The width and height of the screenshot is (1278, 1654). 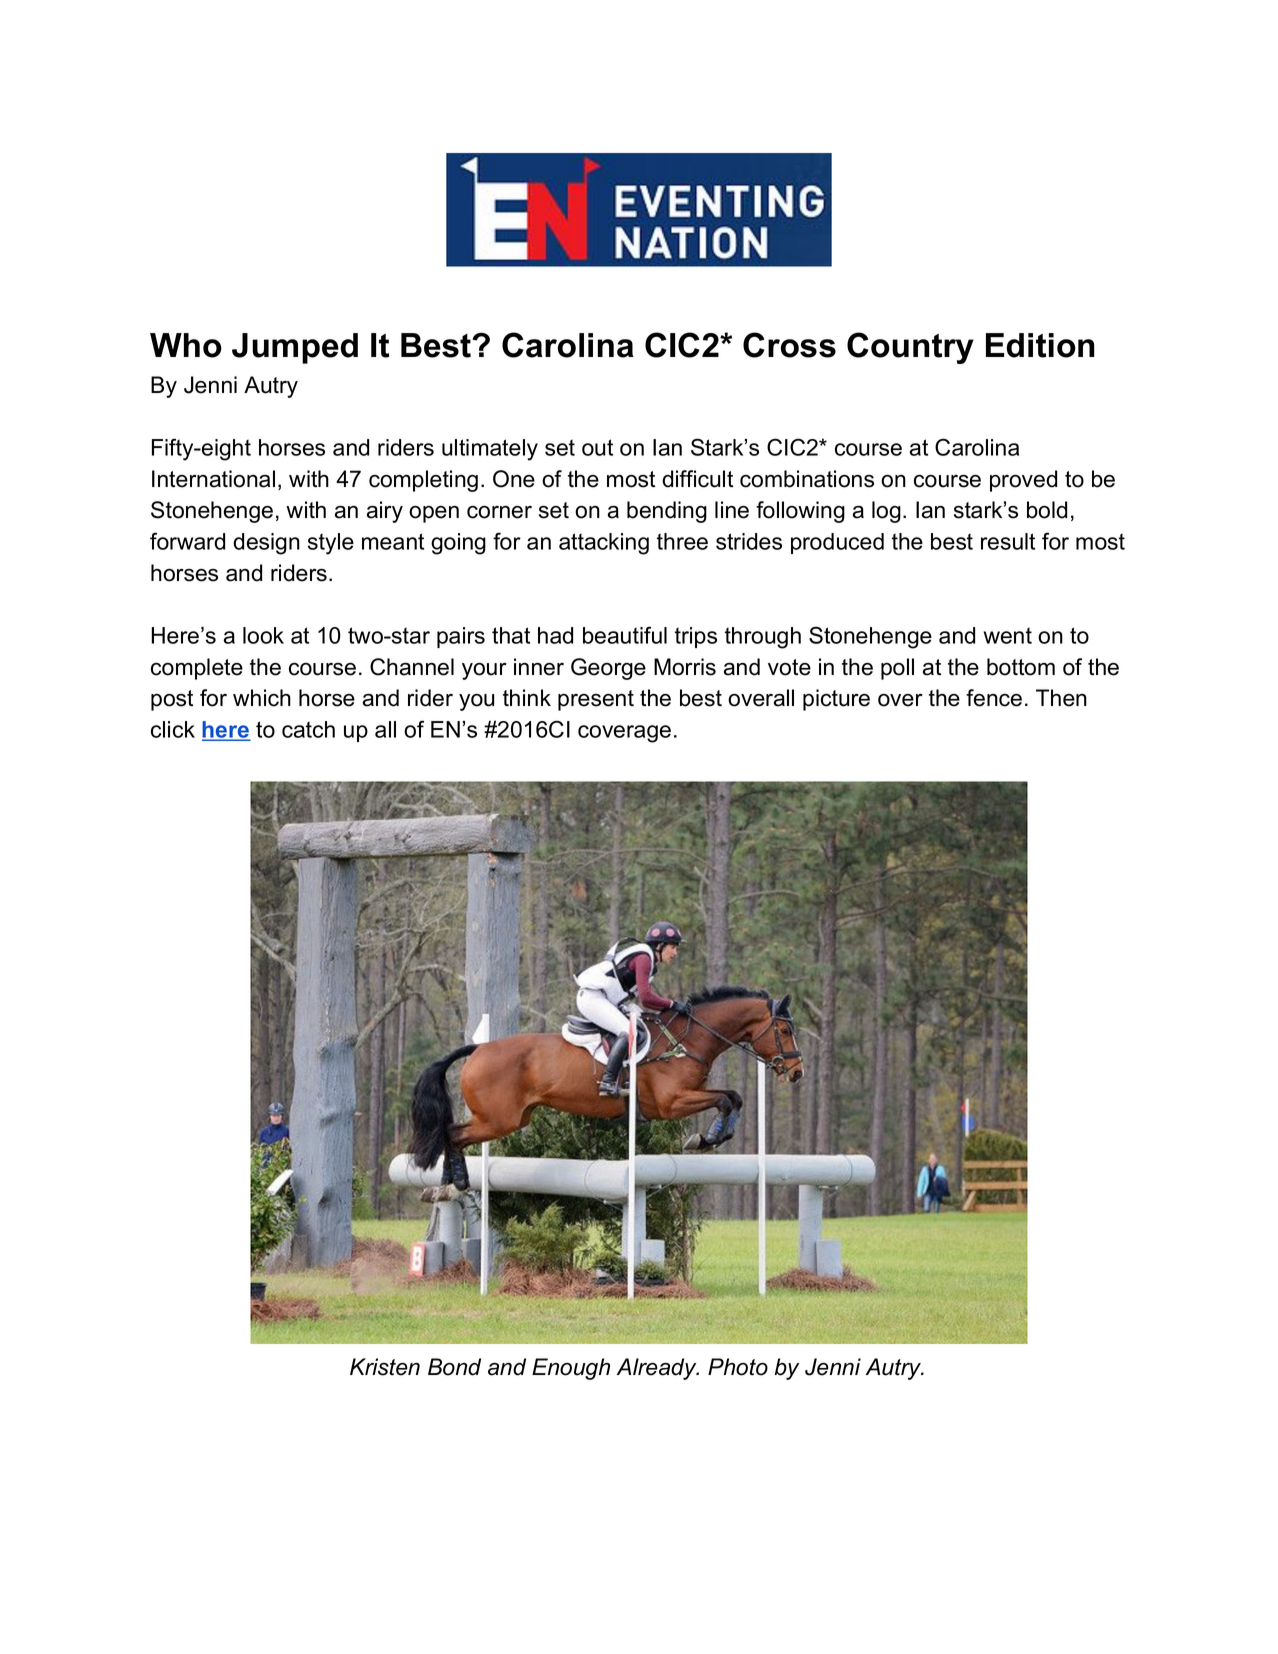 I want to click on picture, so click(x=836, y=700).
